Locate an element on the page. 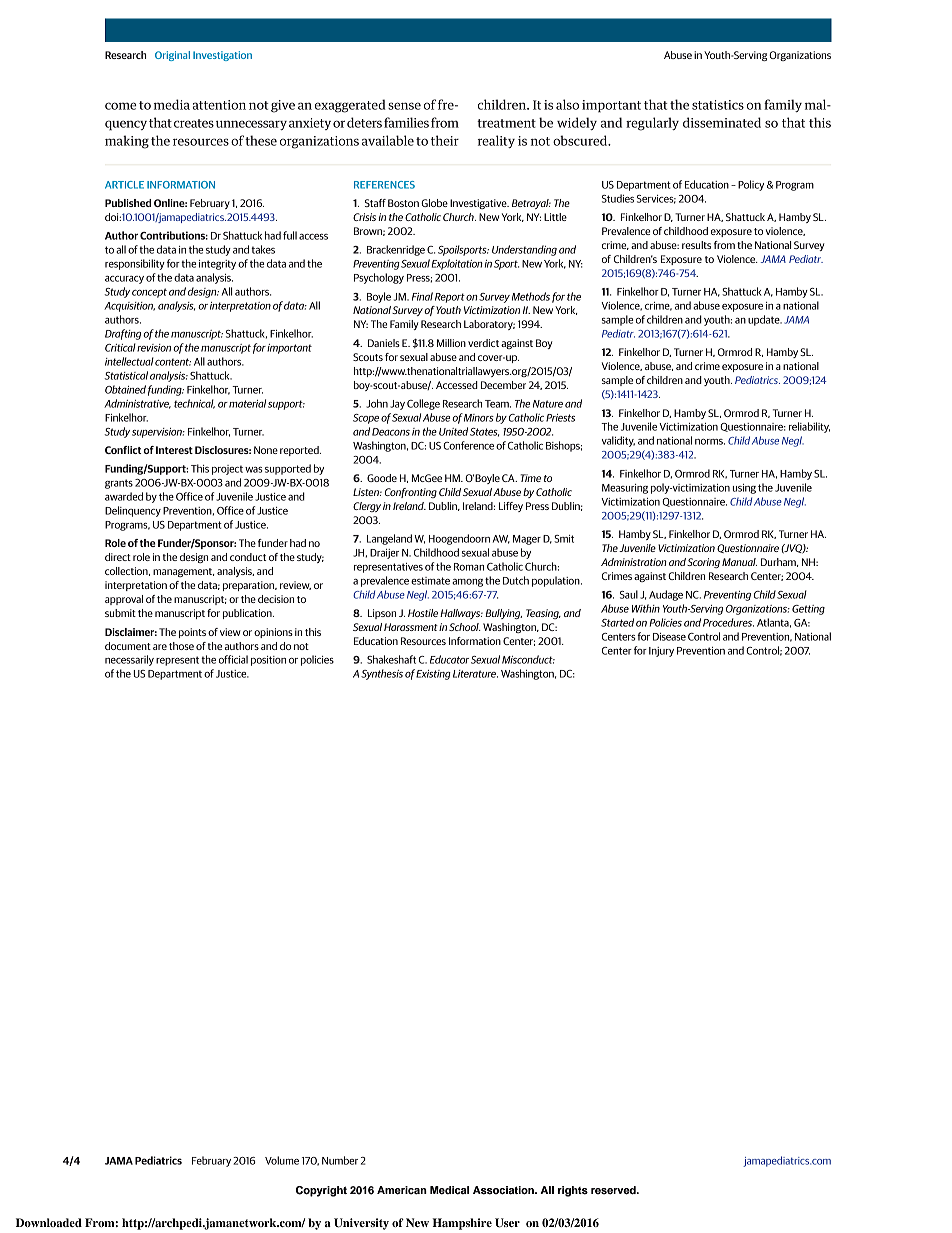 The height and width of the image is (1233, 952). sense is located at coordinates (404, 106).
